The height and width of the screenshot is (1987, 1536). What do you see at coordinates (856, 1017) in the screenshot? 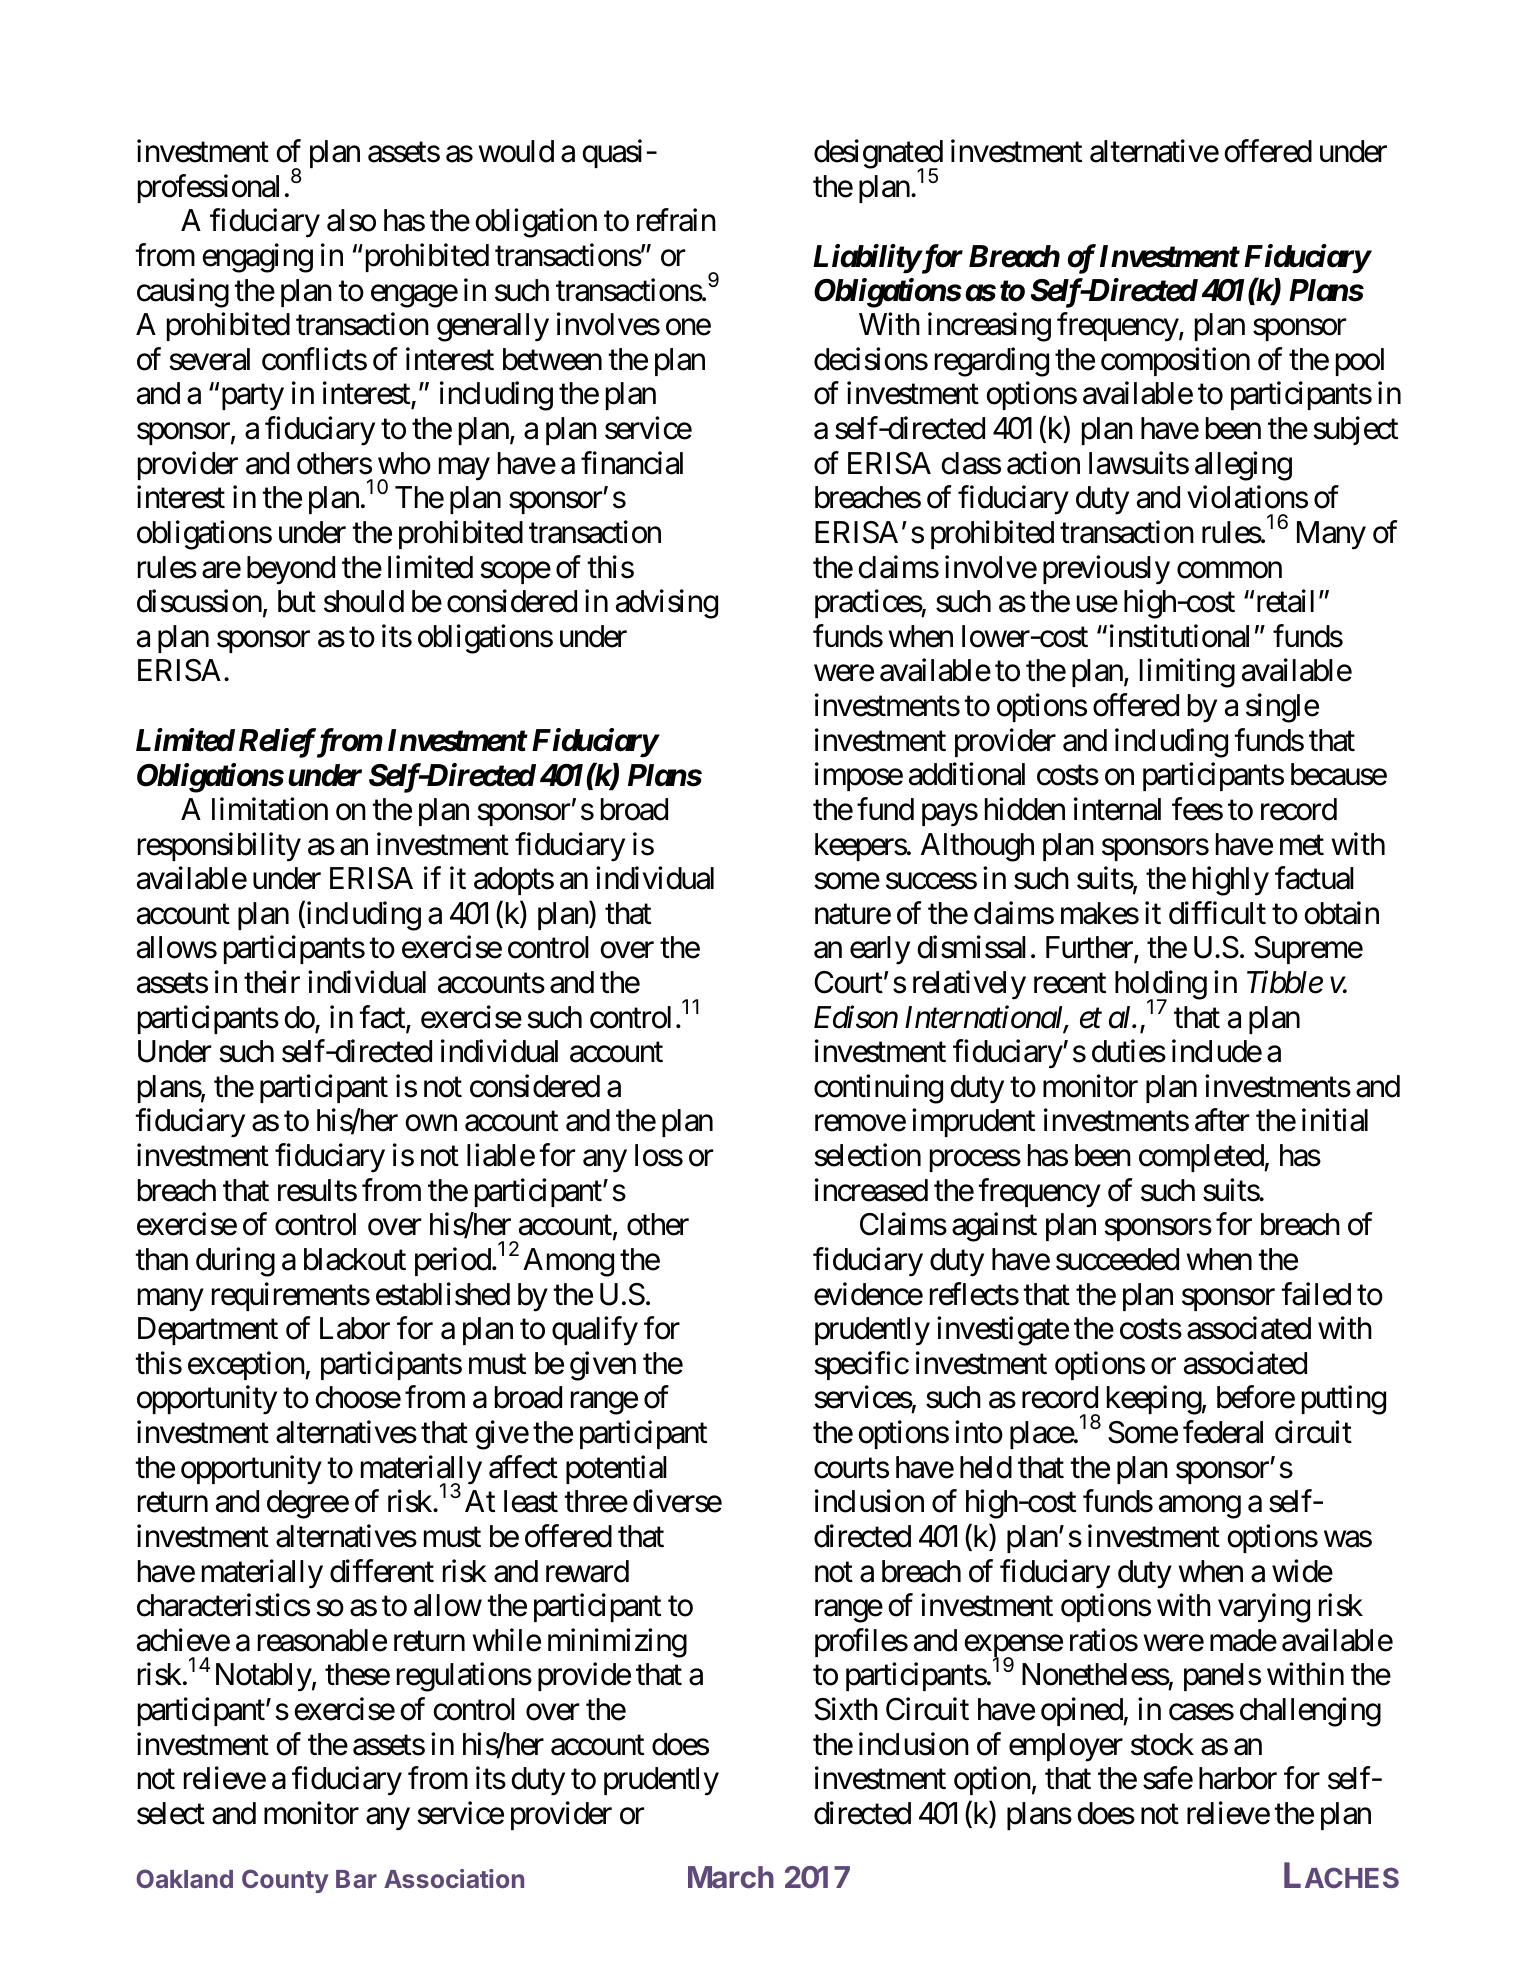
I see `Edison` at bounding box center [856, 1017].
